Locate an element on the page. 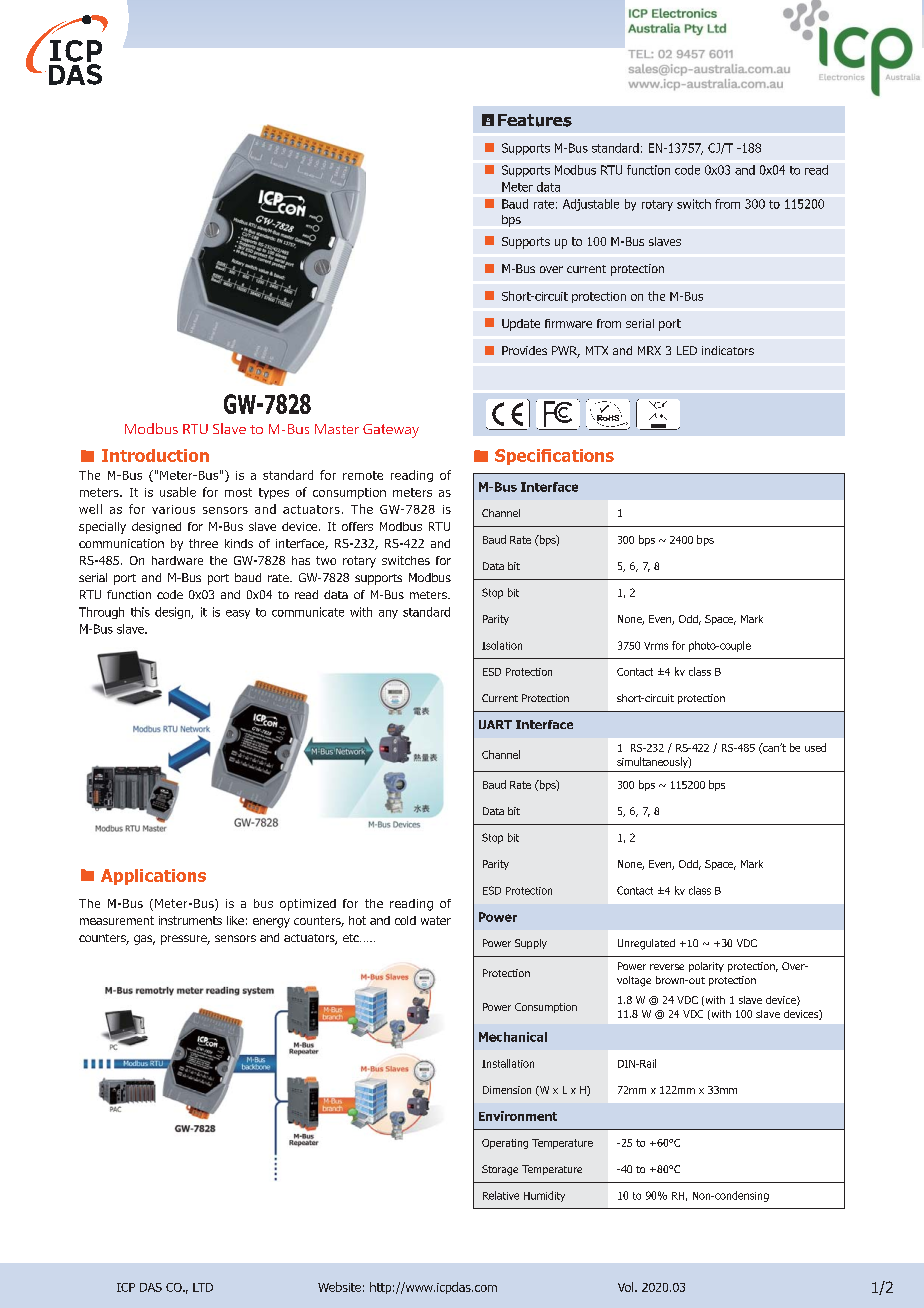 The width and height of the page is (924, 1308). indicators is located at coordinates (728, 350).
